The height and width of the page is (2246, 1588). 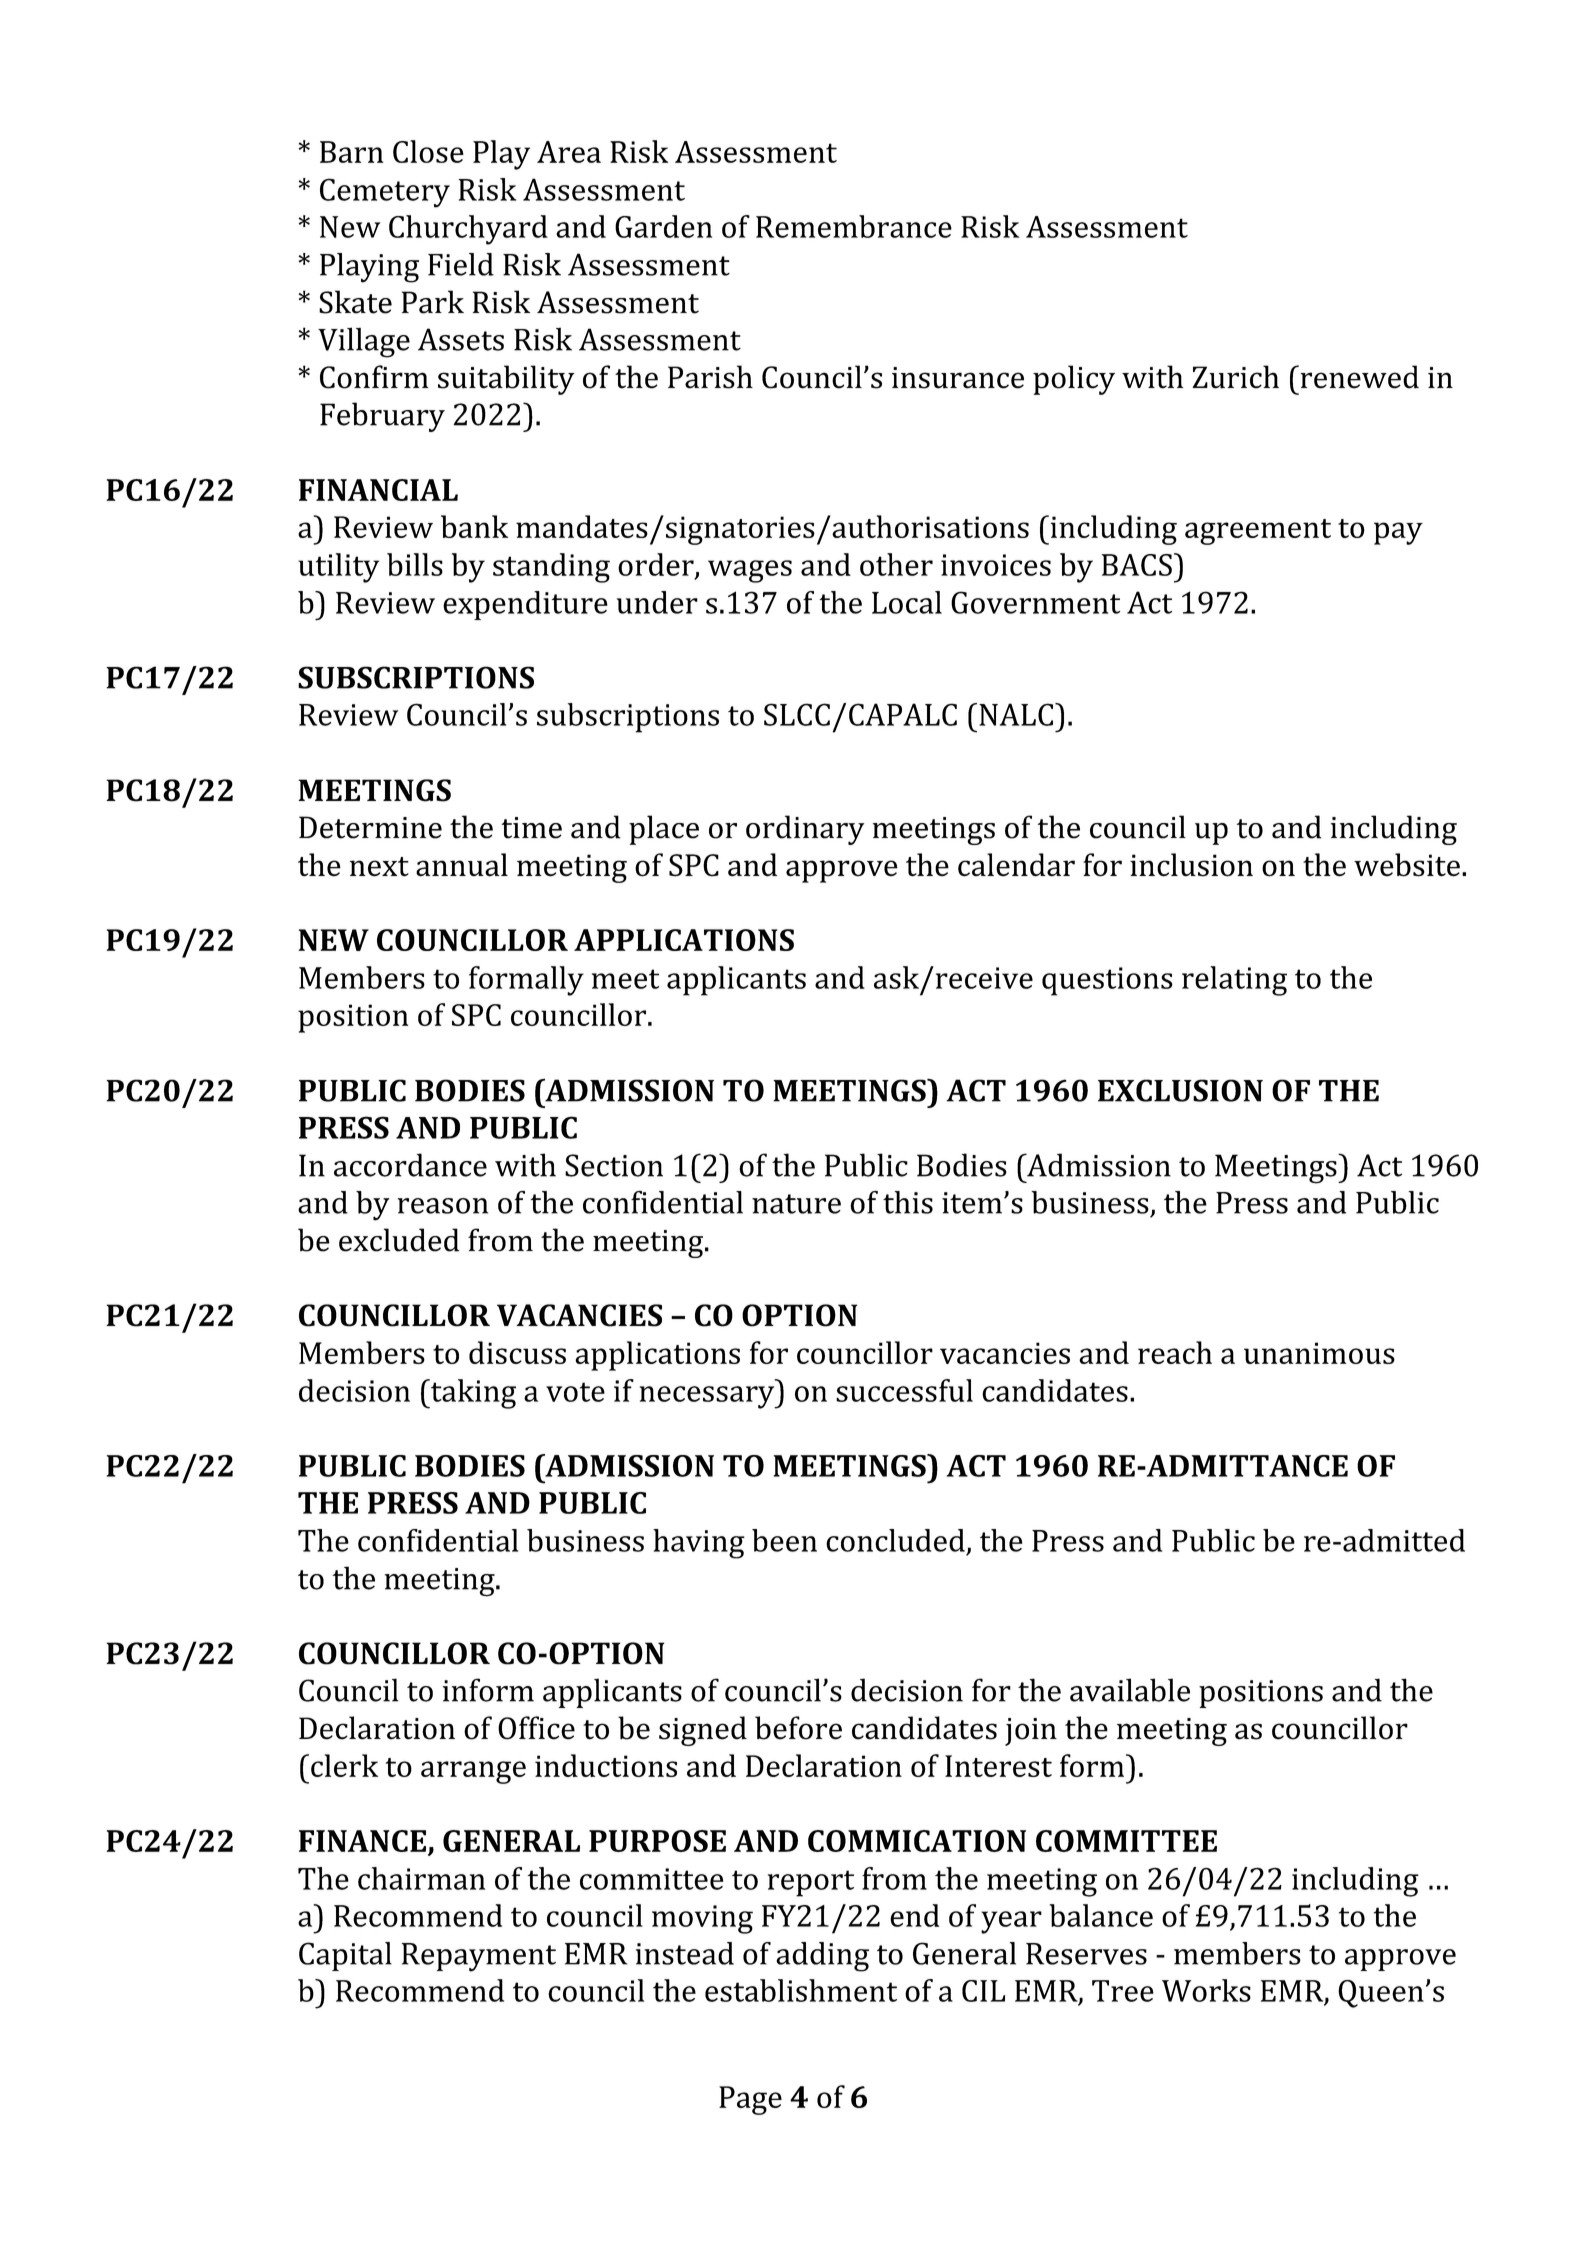 I want to click on inclusion, so click(x=1191, y=865).
